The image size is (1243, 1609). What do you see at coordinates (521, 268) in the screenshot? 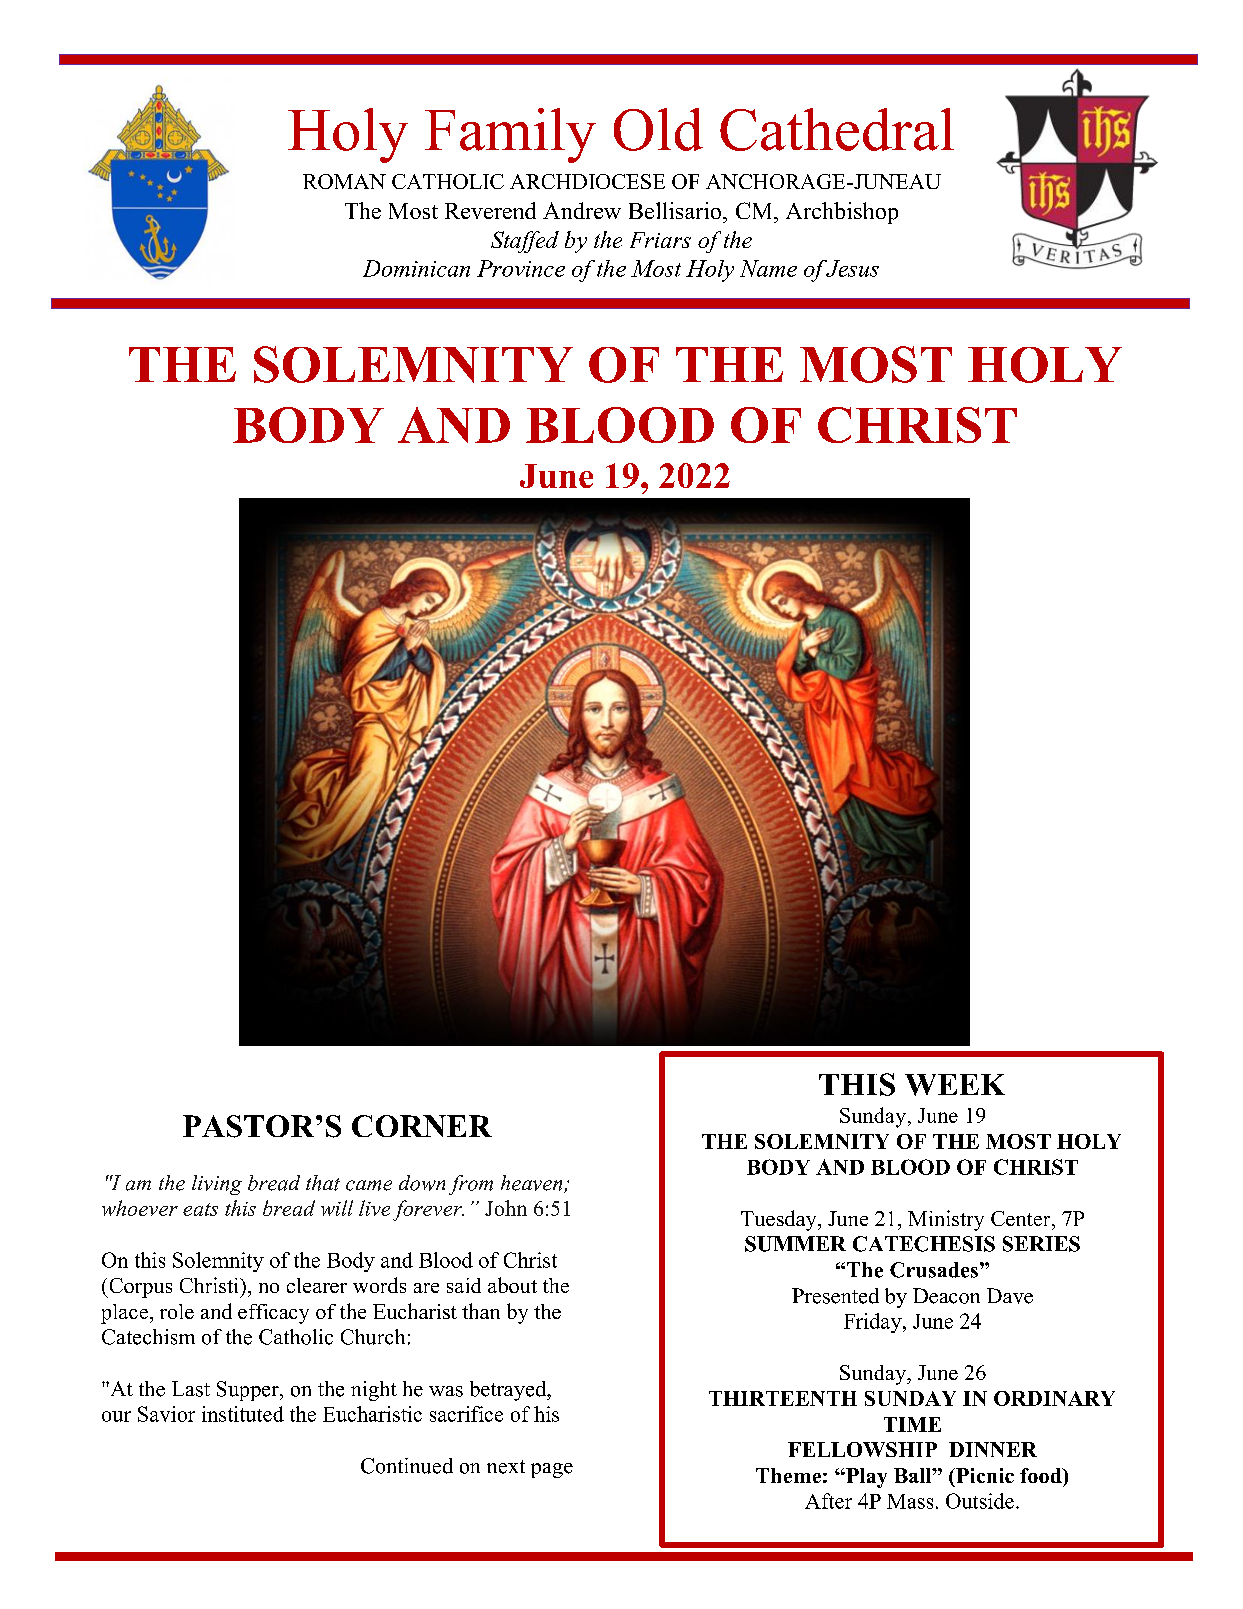
I see `Province` at bounding box center [521, 268].
